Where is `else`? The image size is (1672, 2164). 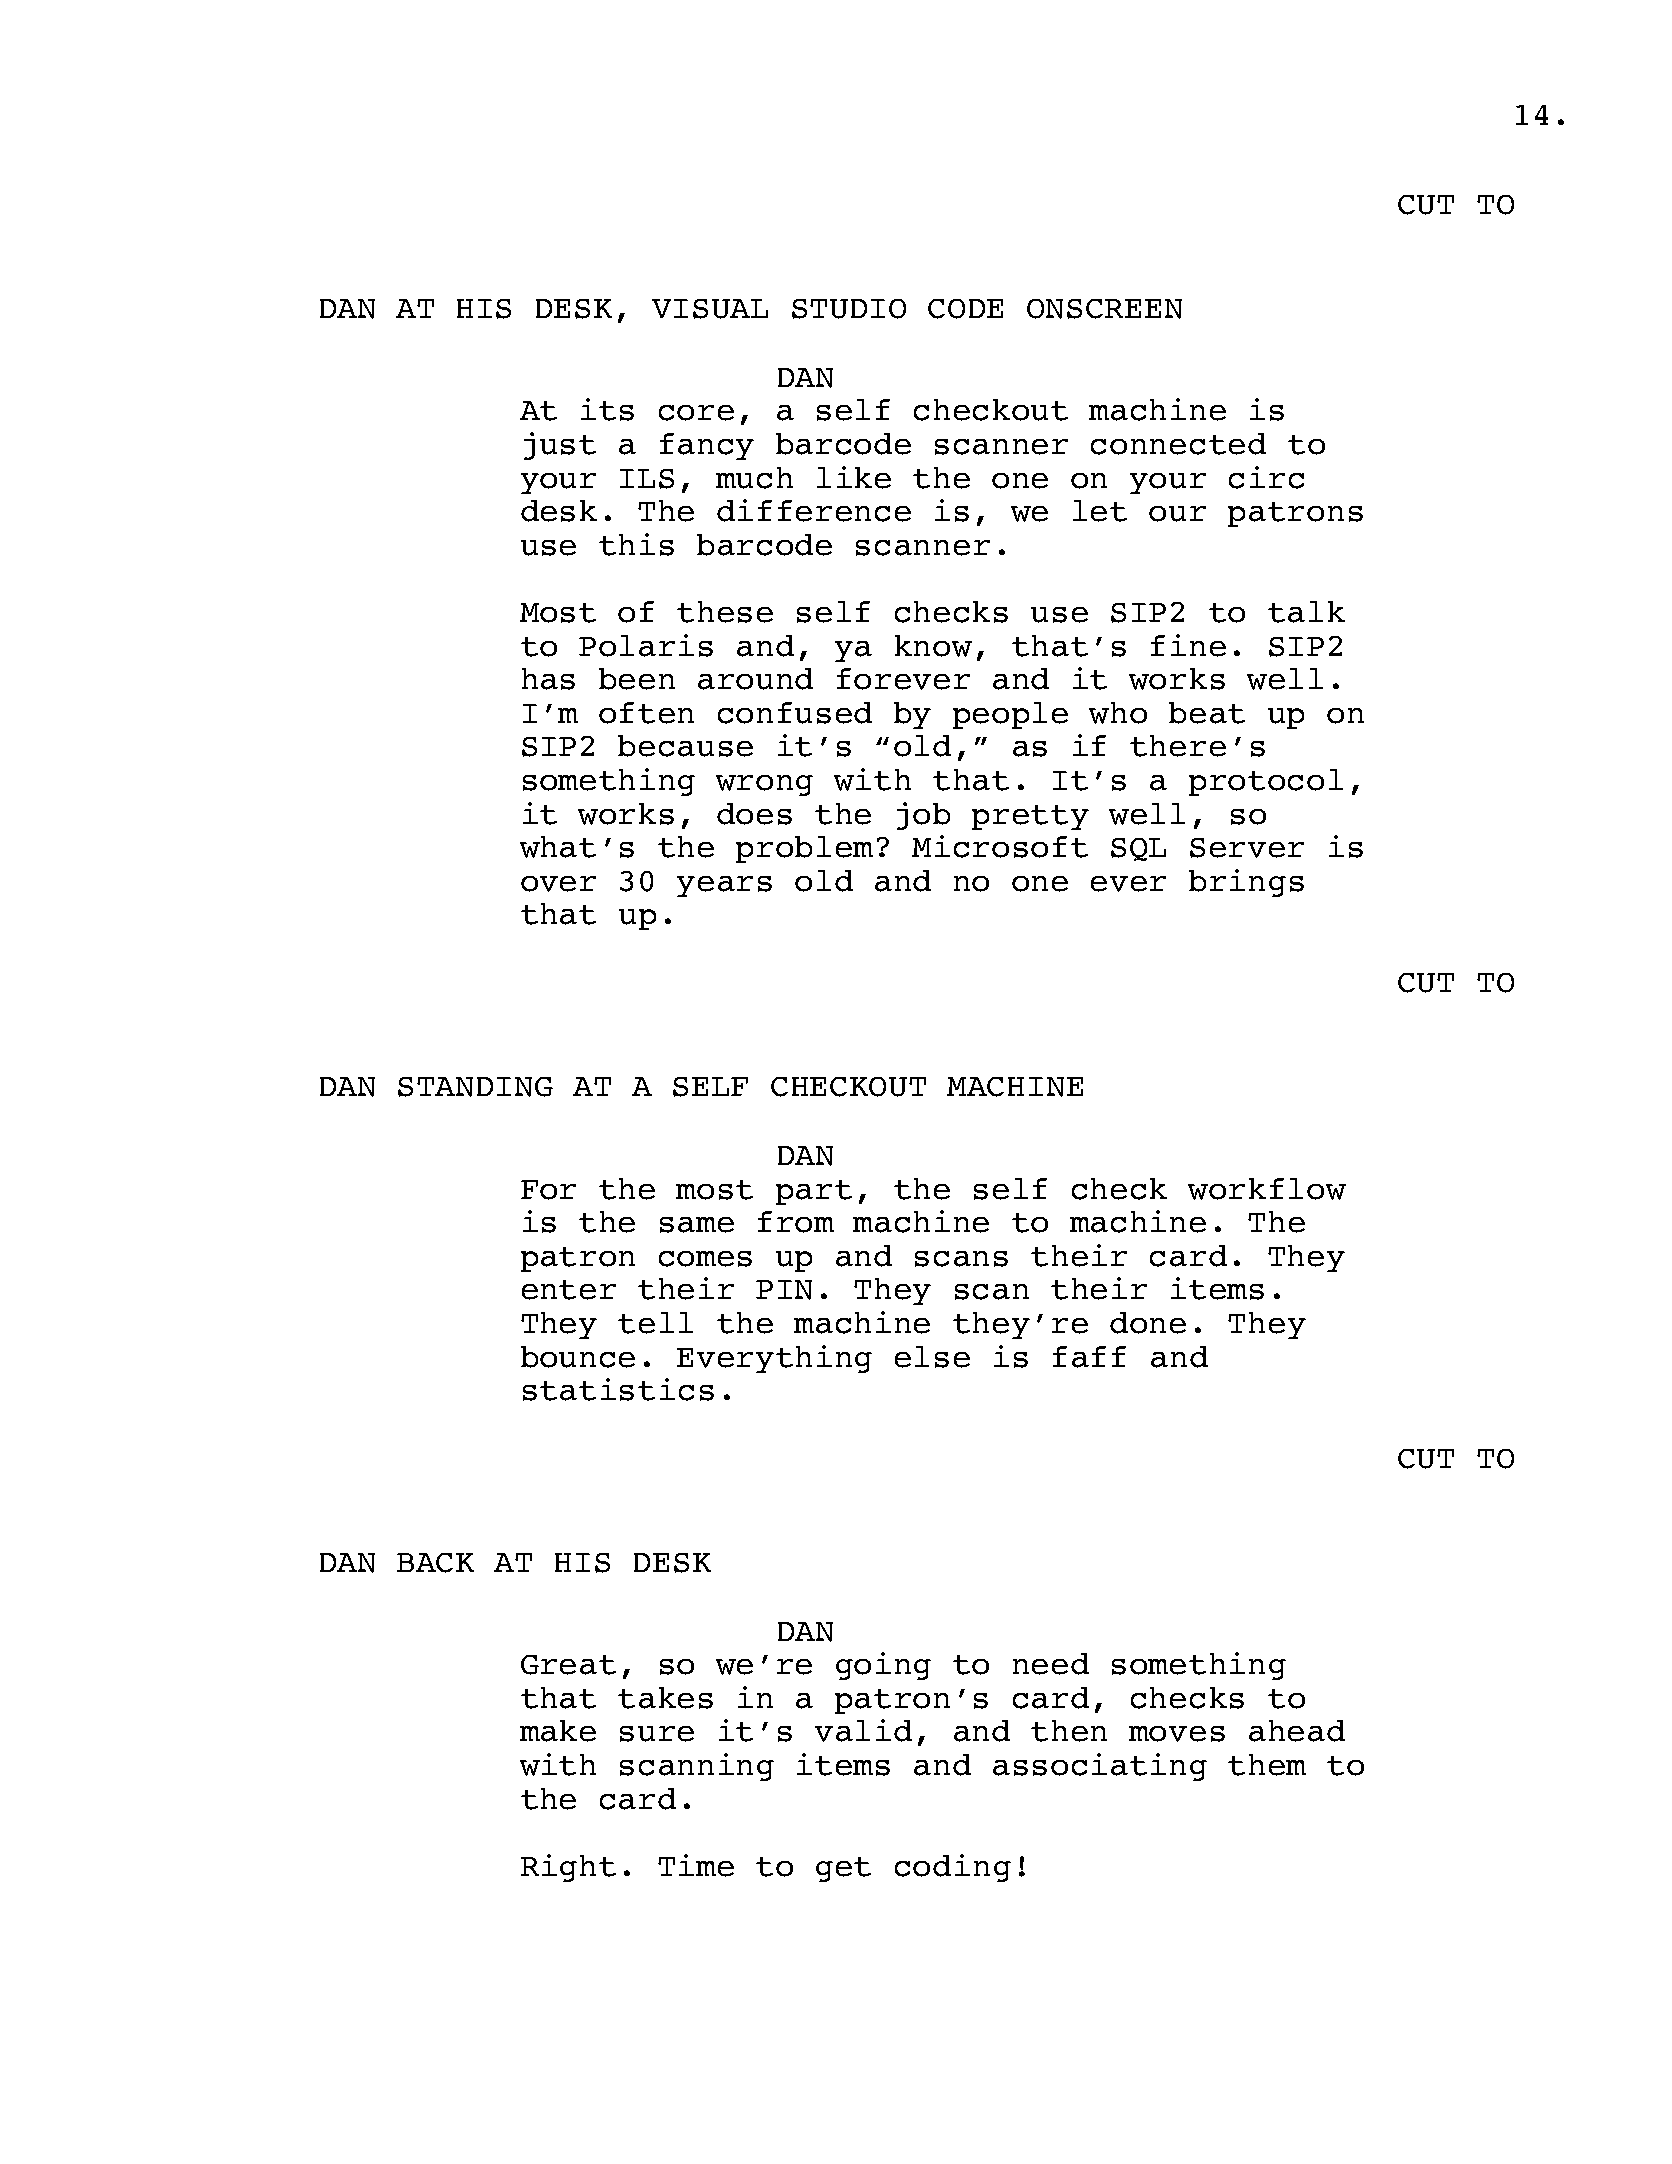 else is located at coordinates (932, 1357).
